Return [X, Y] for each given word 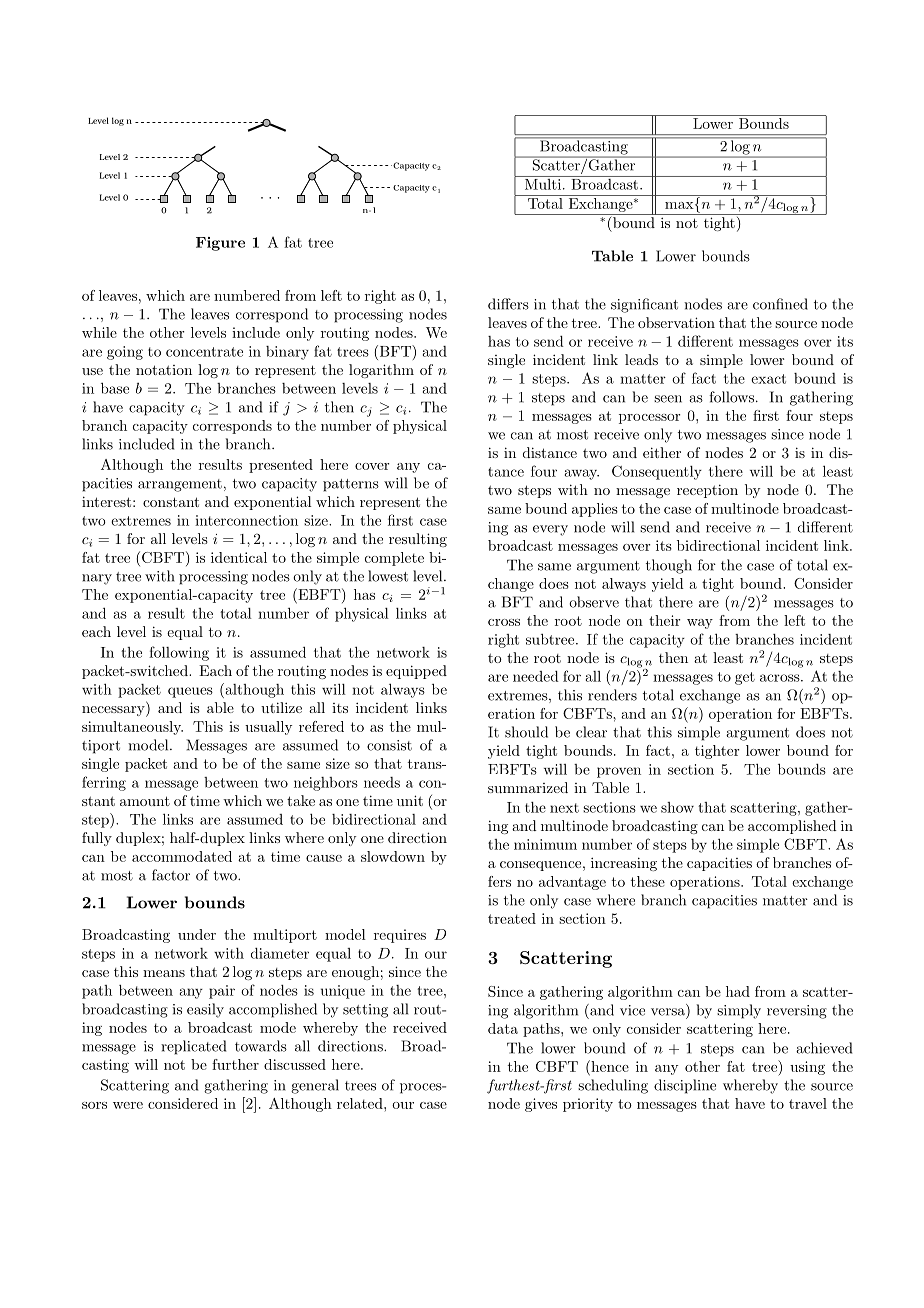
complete [394, 559]
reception [707, 491]
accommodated [182, 856]
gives [541, 1105]
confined [780, 304]
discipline [685, 1086]
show [677, 807]
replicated [193, 1047]
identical [239, 557]
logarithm [381, 371]
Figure [220, 244]
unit [410, 800]
